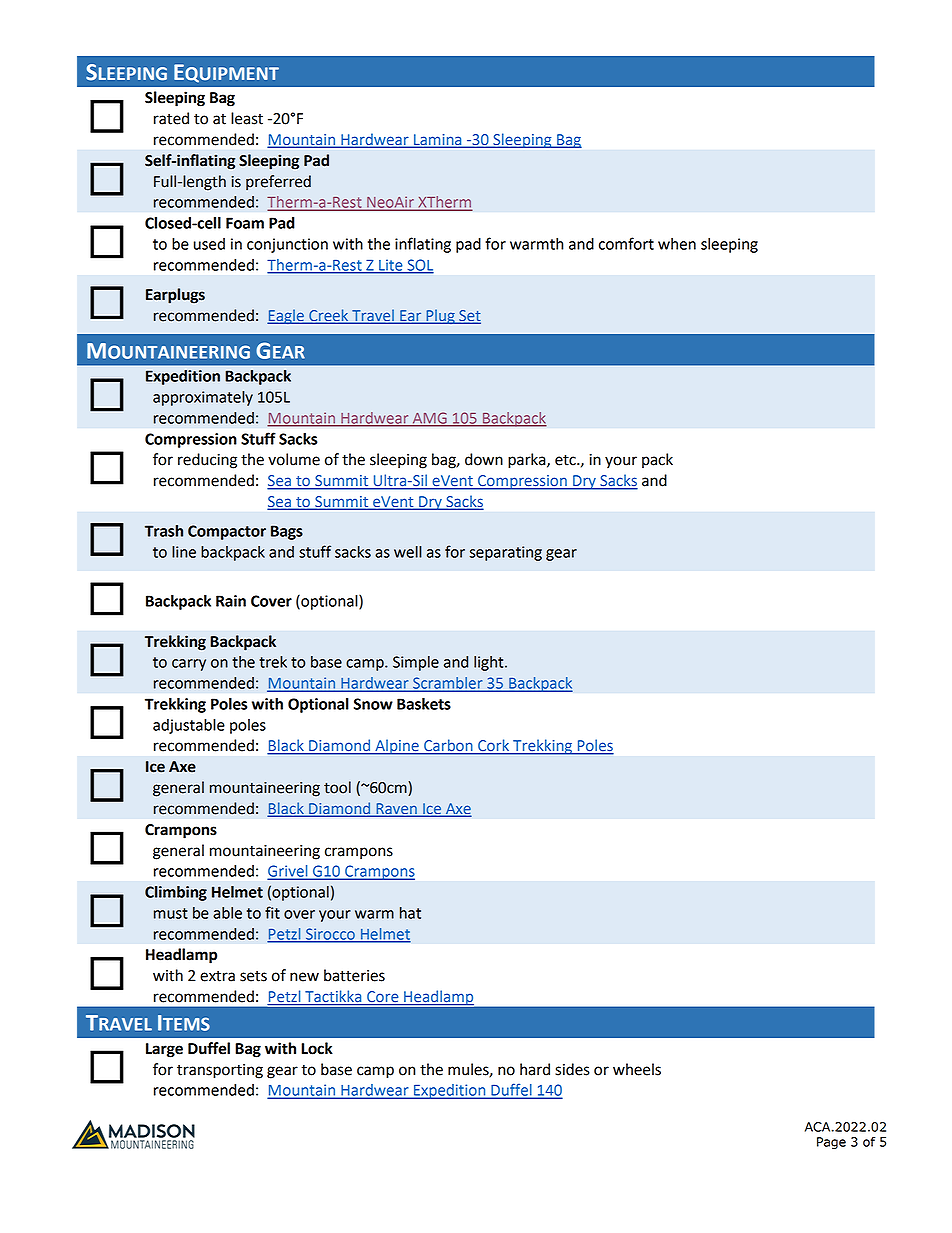 The height and width of the screenshot is (1233, 952). Describe the element at coordinates (677, 244) in the screenshot. I see `when` at that location.
